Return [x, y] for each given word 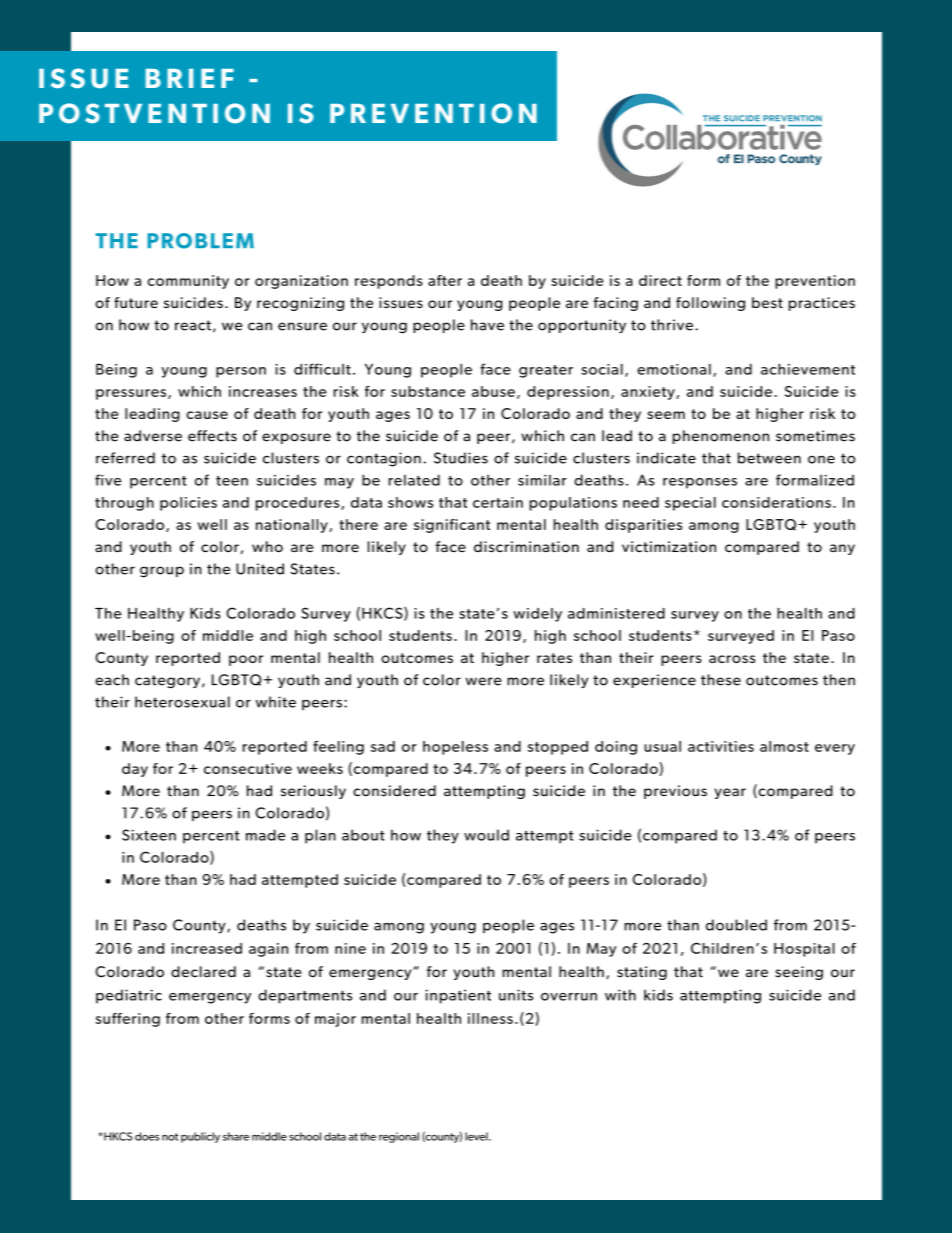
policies [188, 504]
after [445, 280]
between [769, 458]
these [721, 680]
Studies [461, 458]
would [486, 835]
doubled [736, 925]
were [484, 681]
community [188, 282]
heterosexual [182, 702]
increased [207, 948]
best [767, 302]
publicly [200, 1137]
